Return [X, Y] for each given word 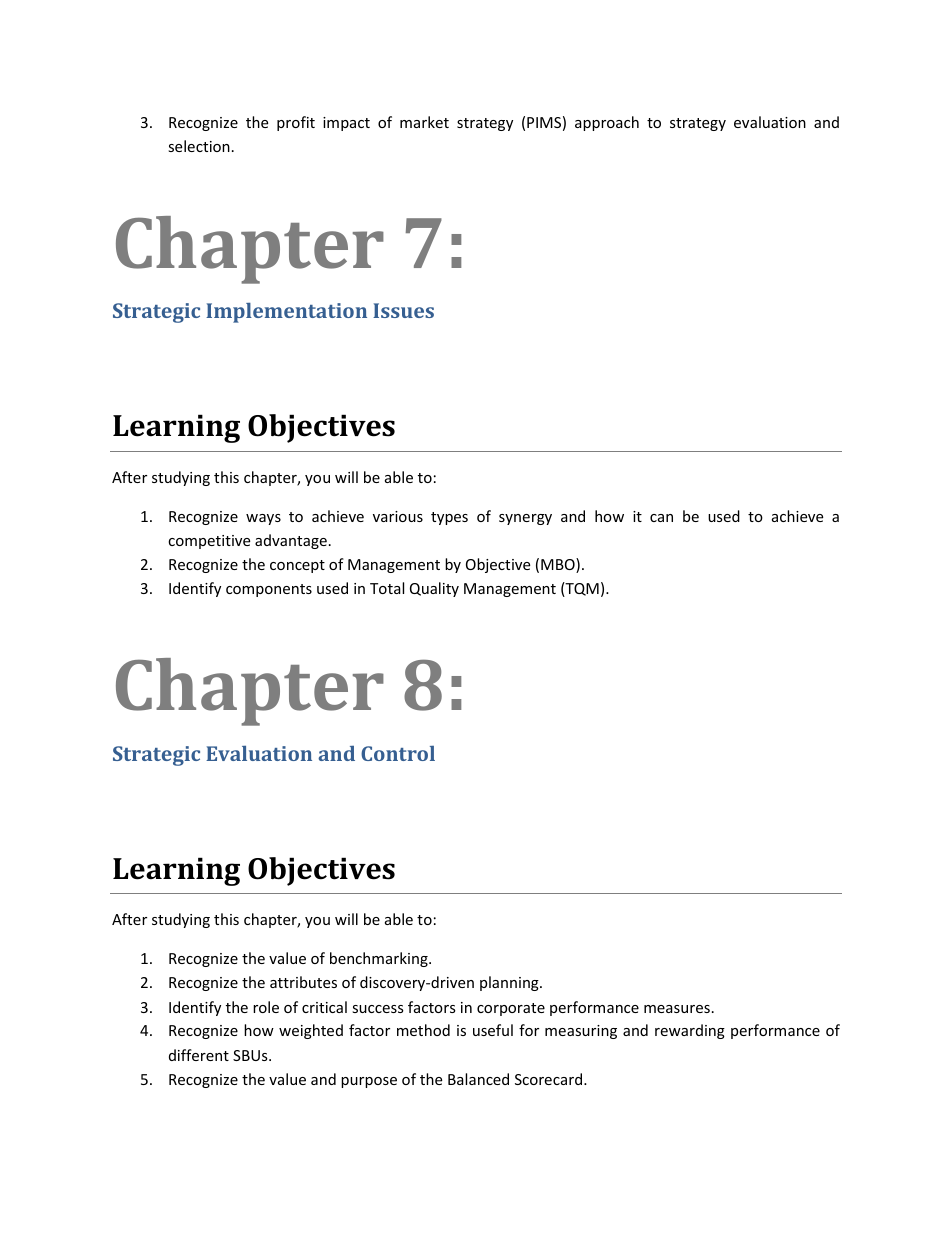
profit [296, 123]
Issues [403, 310]
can [661, 518]
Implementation [286, 313]
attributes [303, 982]
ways [263, 519]
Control [398, 753]
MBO [559, 565]
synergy [525, 519]
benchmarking [380, 959]
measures [677, 1009]
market [424, 122]
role [266, 1007]
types [449, 518]
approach [607, 123]
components [269, 590]
